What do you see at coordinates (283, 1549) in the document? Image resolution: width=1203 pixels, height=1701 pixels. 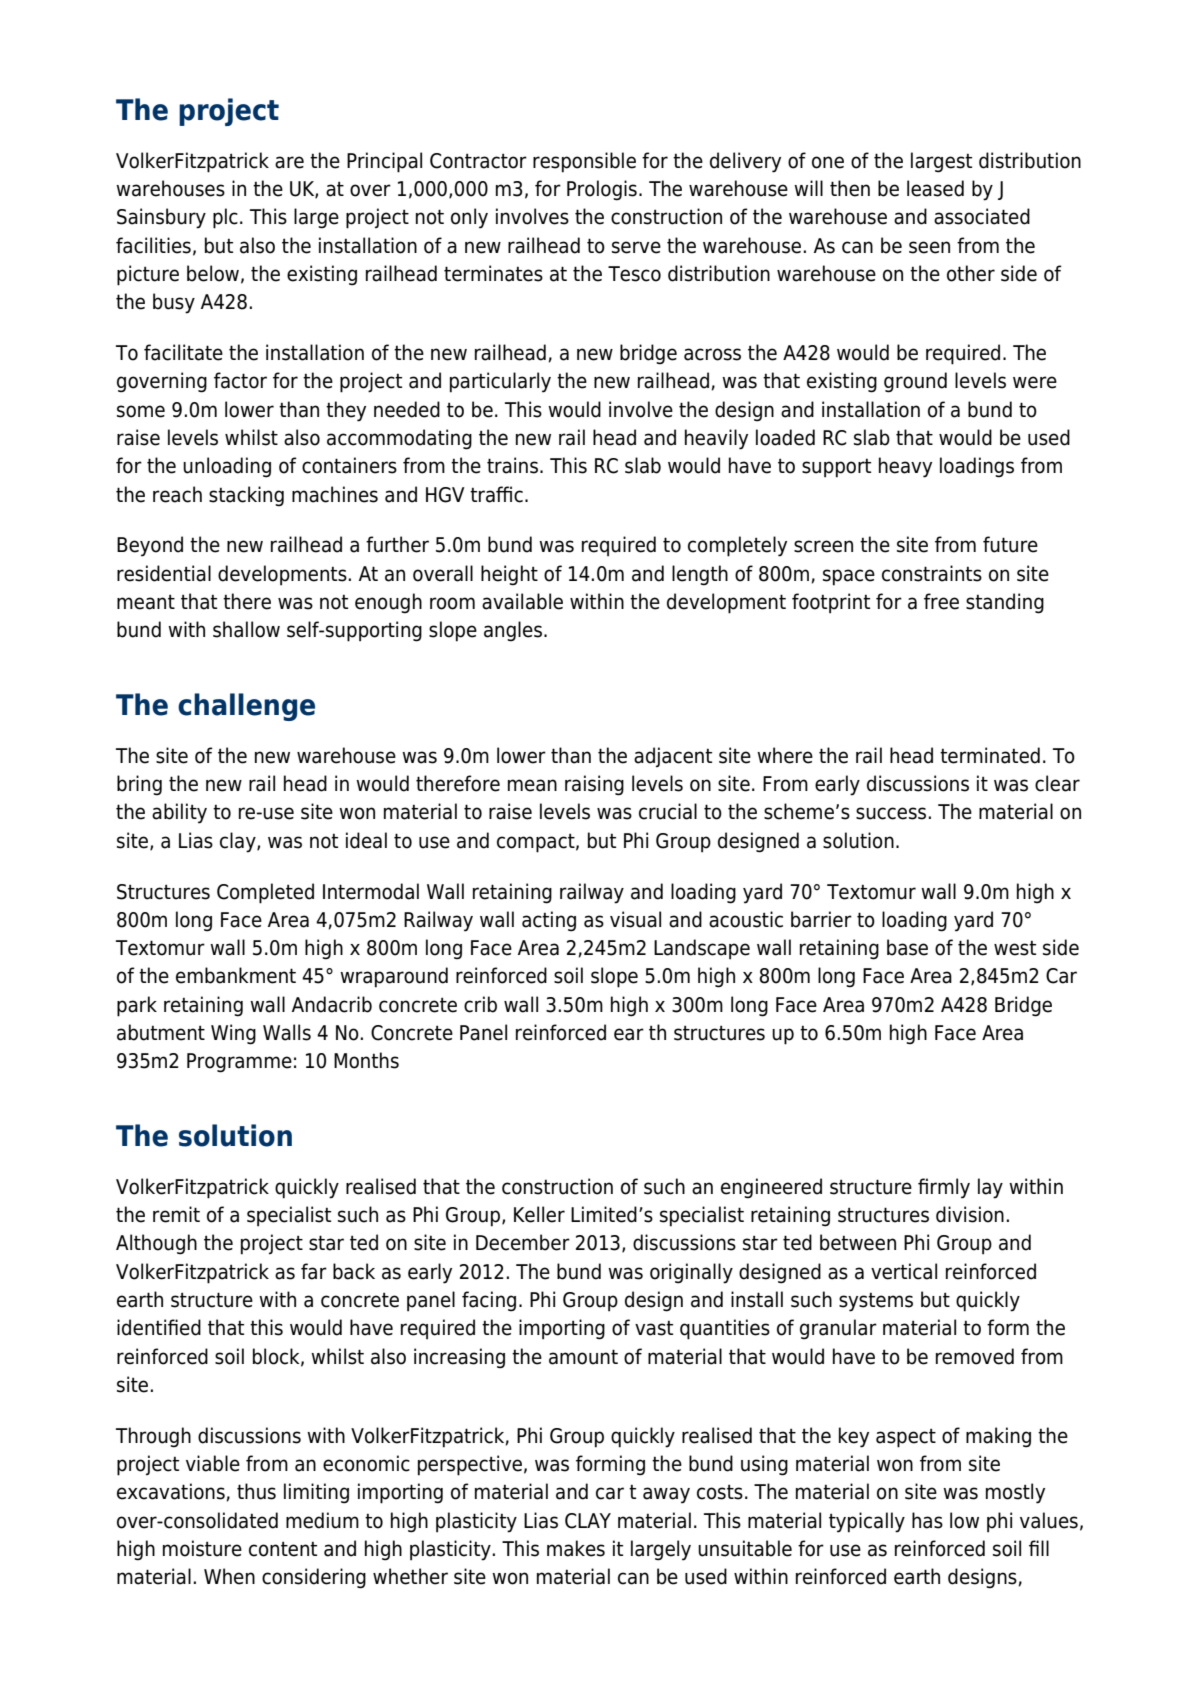 I see `content` at bounding box center [283, 1549].
